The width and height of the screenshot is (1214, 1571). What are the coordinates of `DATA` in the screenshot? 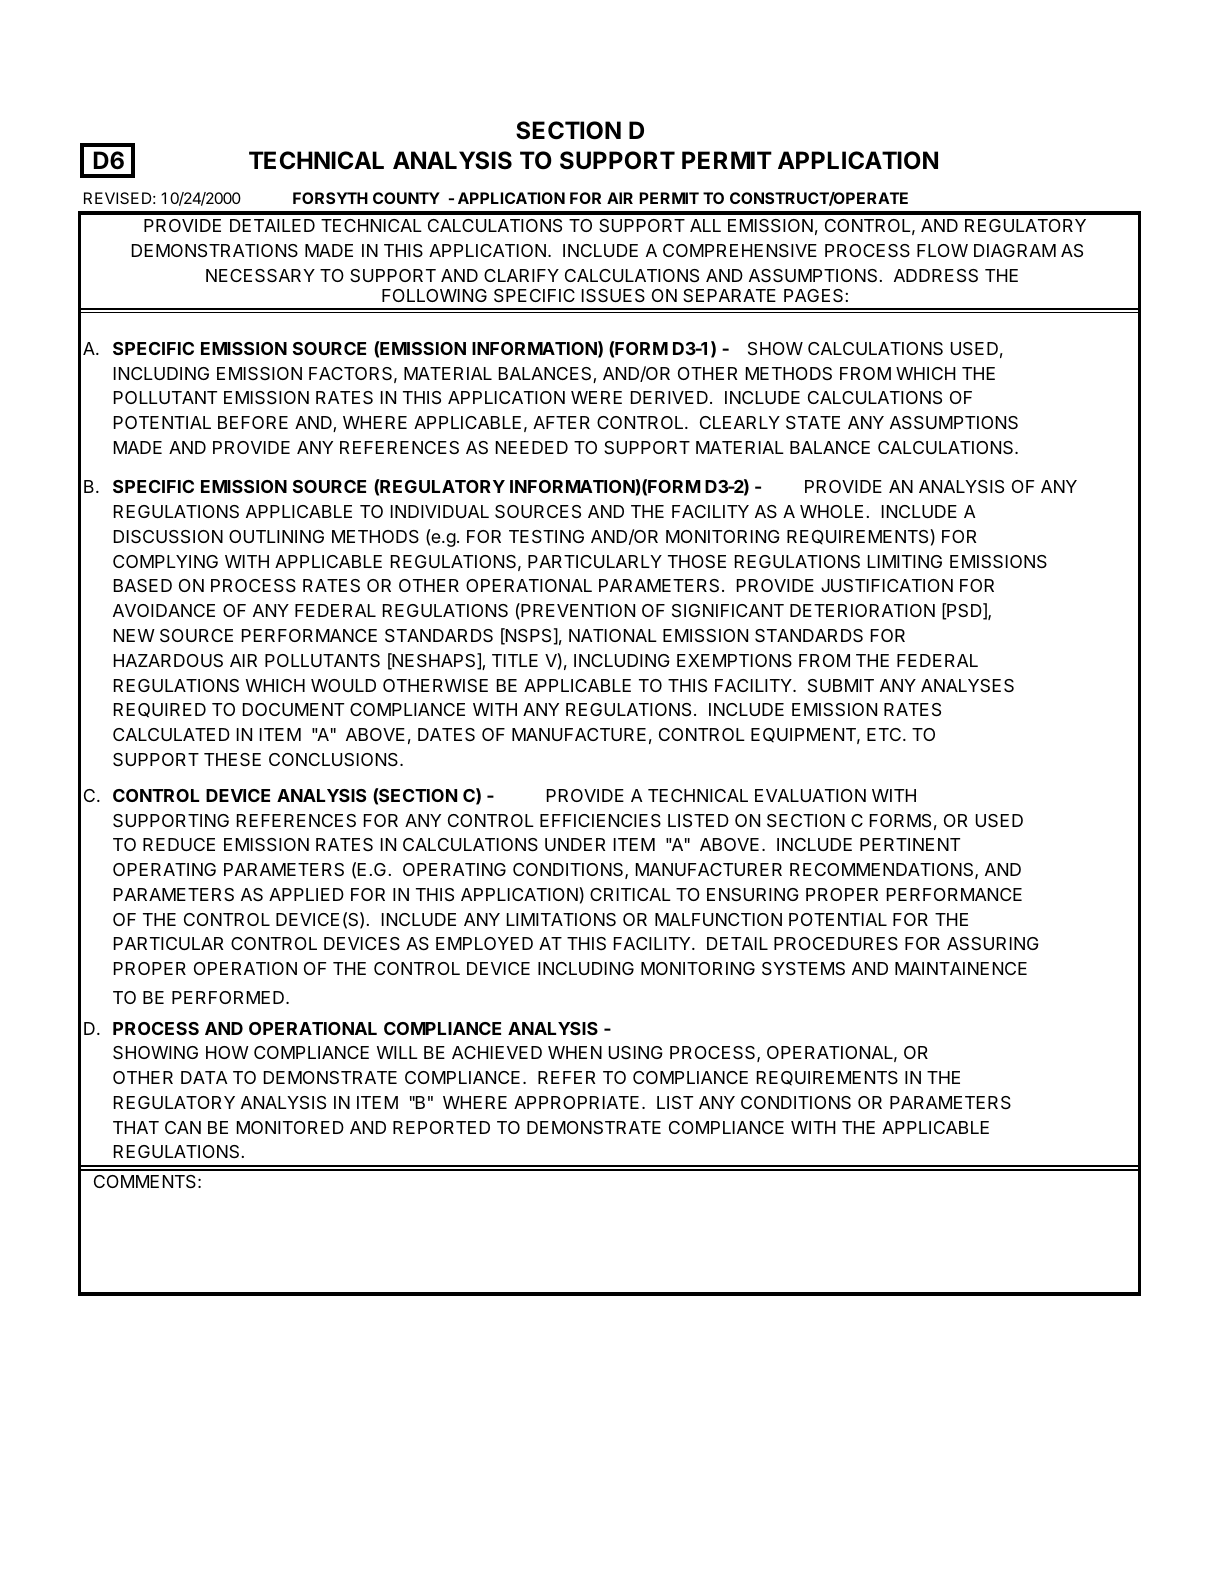 It's located at (204, 1077).
